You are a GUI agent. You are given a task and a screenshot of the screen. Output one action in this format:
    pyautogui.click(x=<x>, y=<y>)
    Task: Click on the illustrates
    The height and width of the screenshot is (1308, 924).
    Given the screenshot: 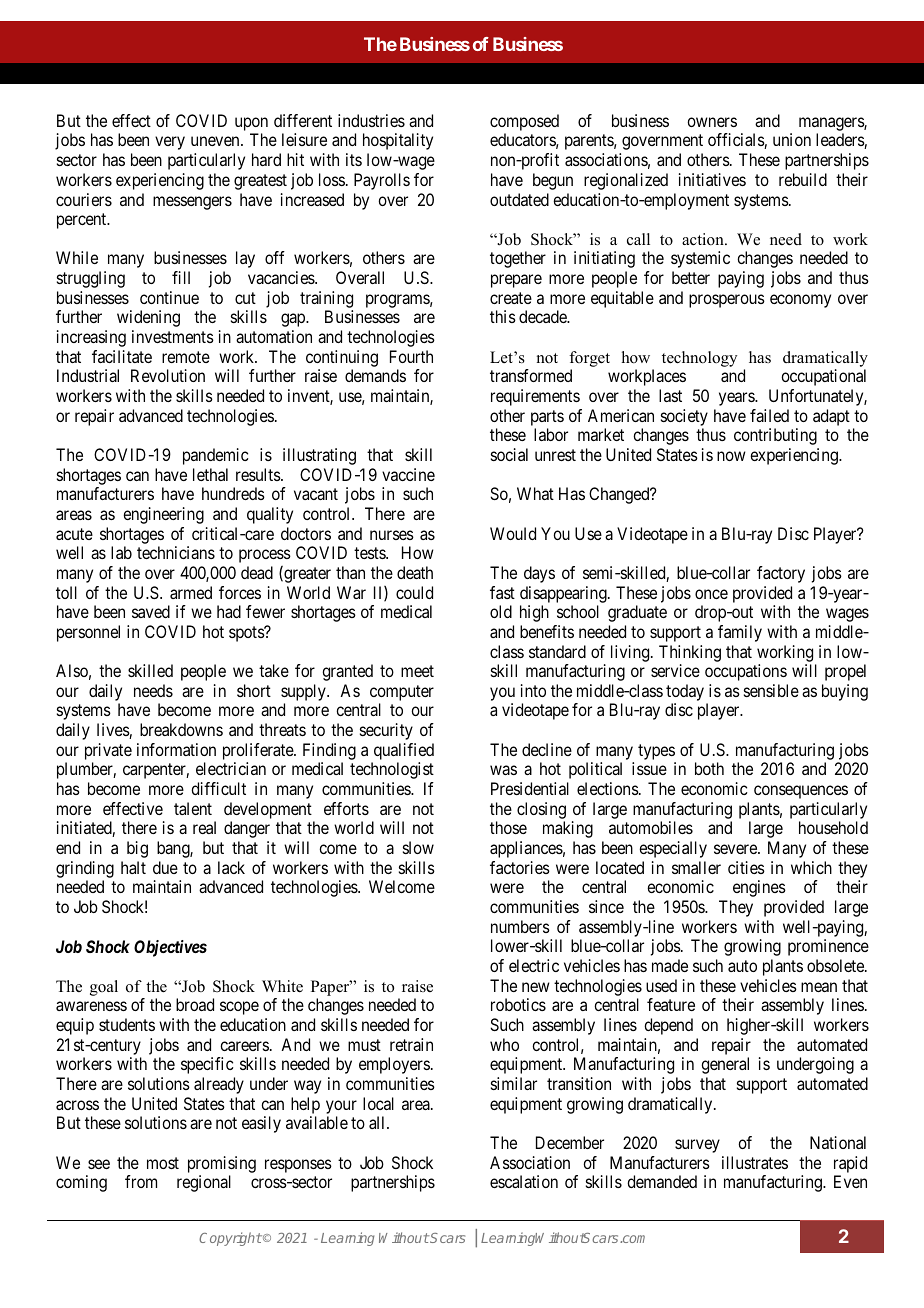 What is the action you would take?
    pyautogui.click(x=755, y=1162)
